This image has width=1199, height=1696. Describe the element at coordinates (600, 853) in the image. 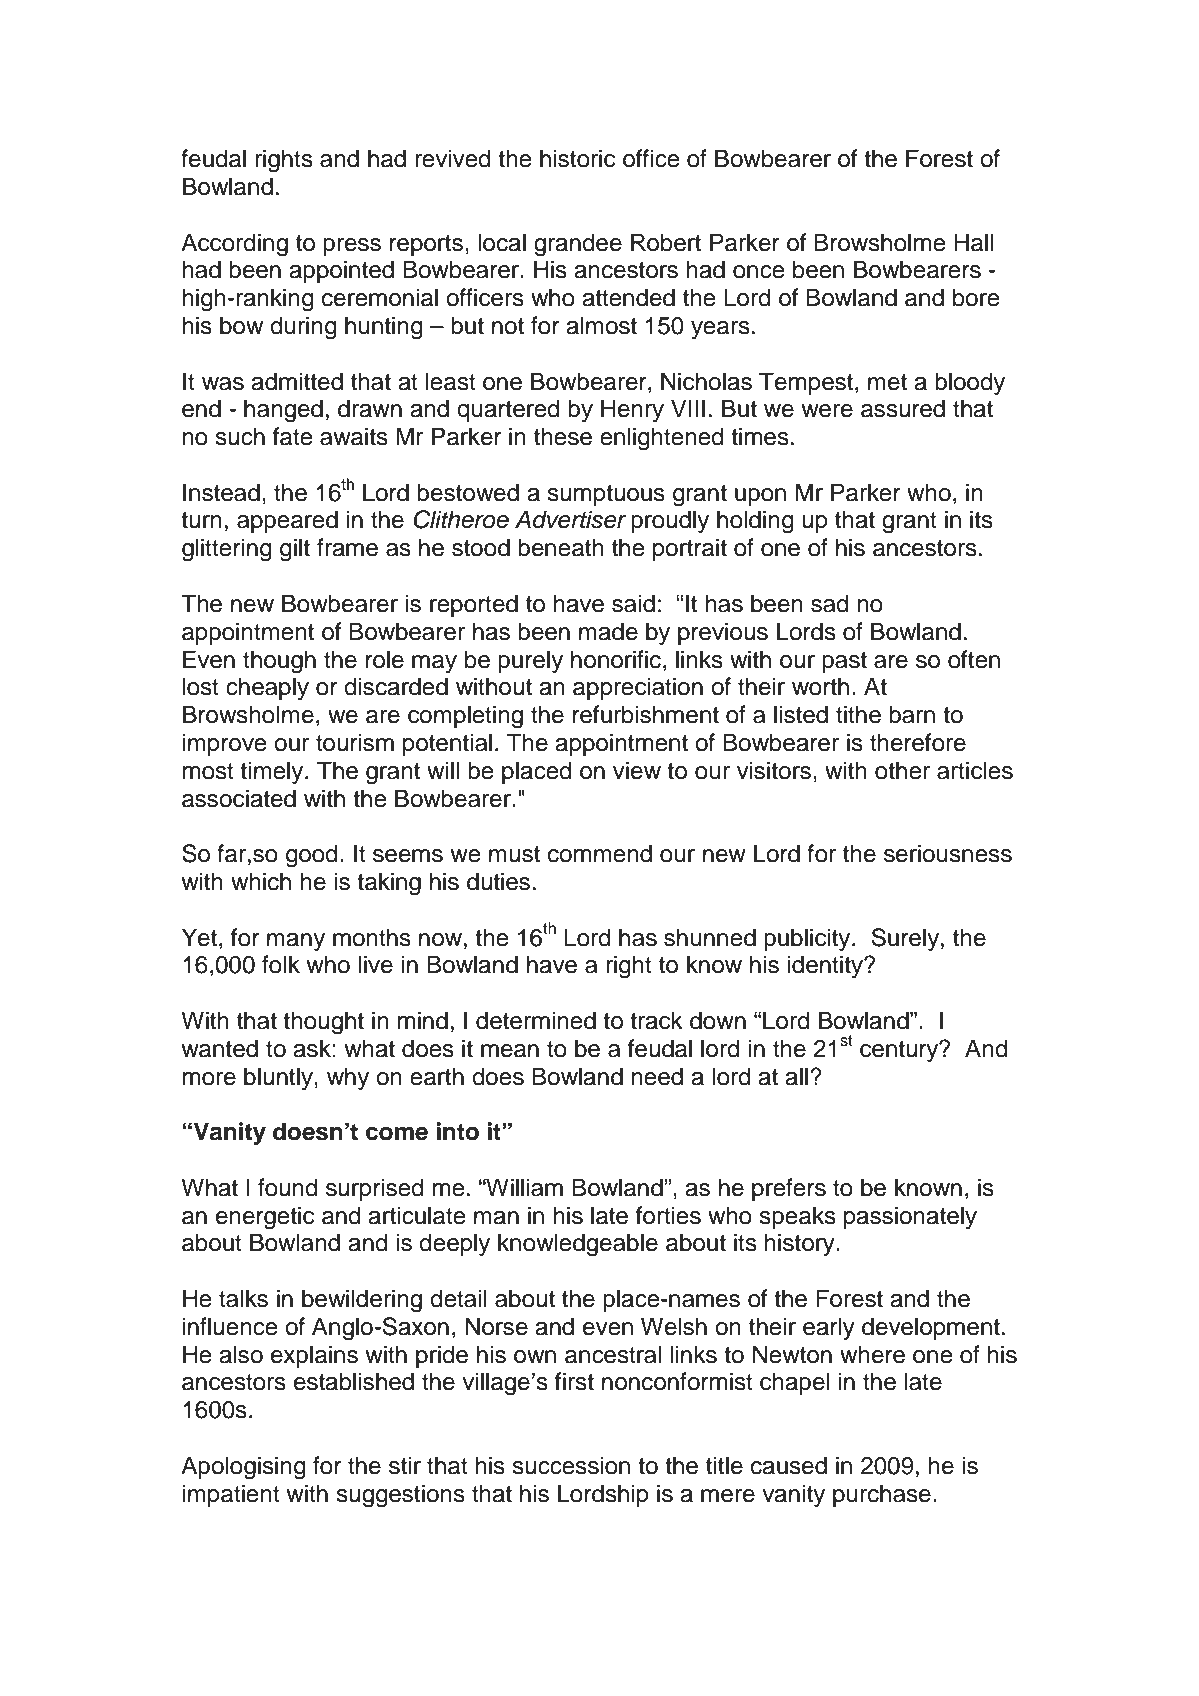

I see `commend` at that location.
